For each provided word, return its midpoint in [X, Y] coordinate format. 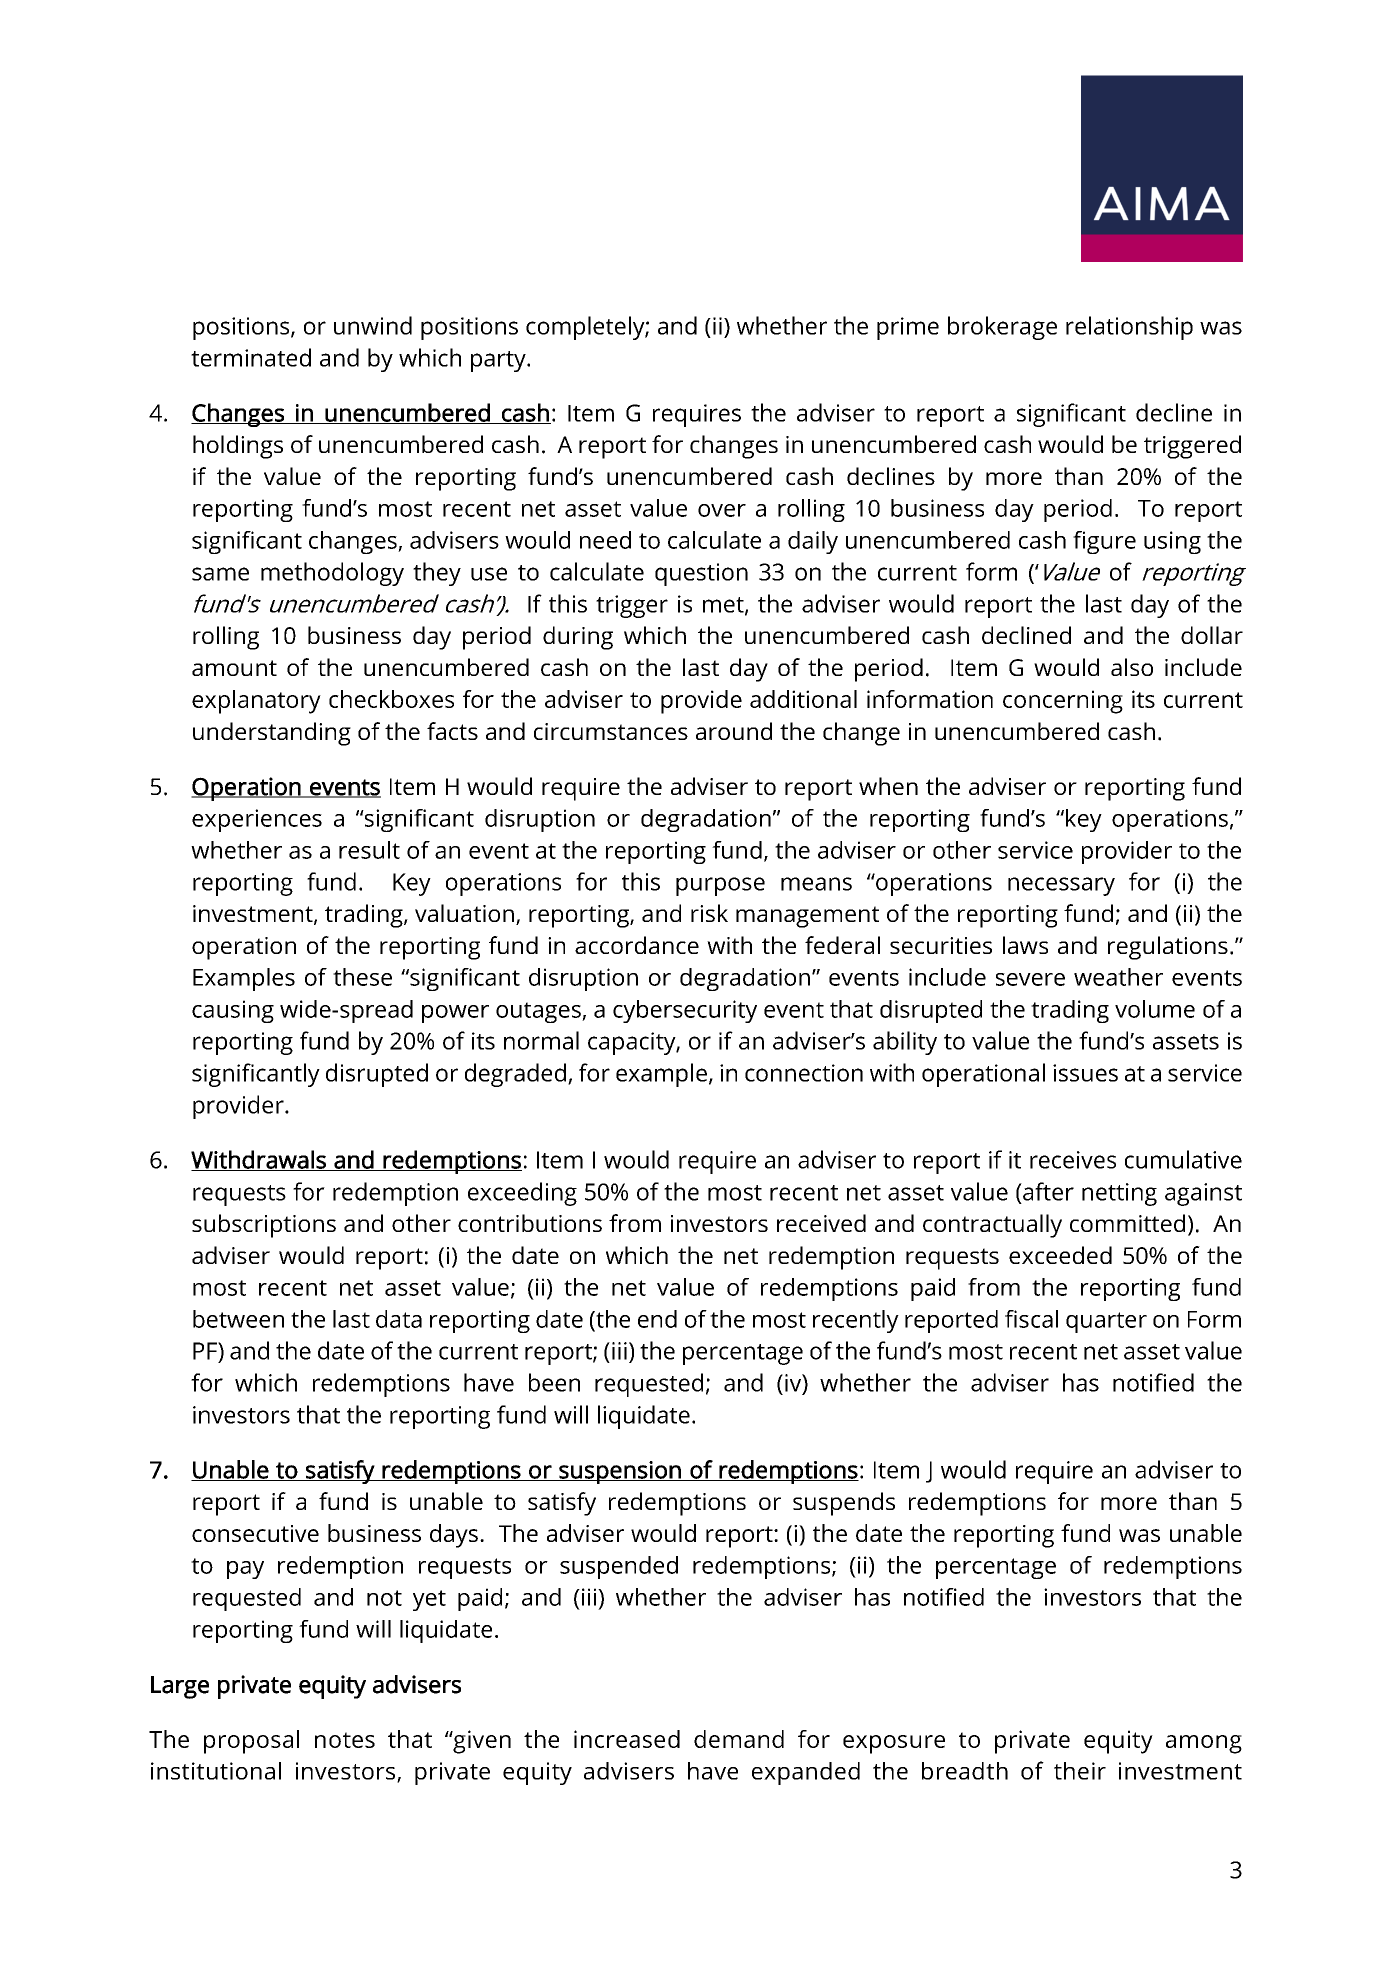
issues [1085, 1073]
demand [739, 1739]
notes [345, 1740]
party [499, 361]
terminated [251, 357]
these [362, 977]
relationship [1129, 328]
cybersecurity [685, 1011]
